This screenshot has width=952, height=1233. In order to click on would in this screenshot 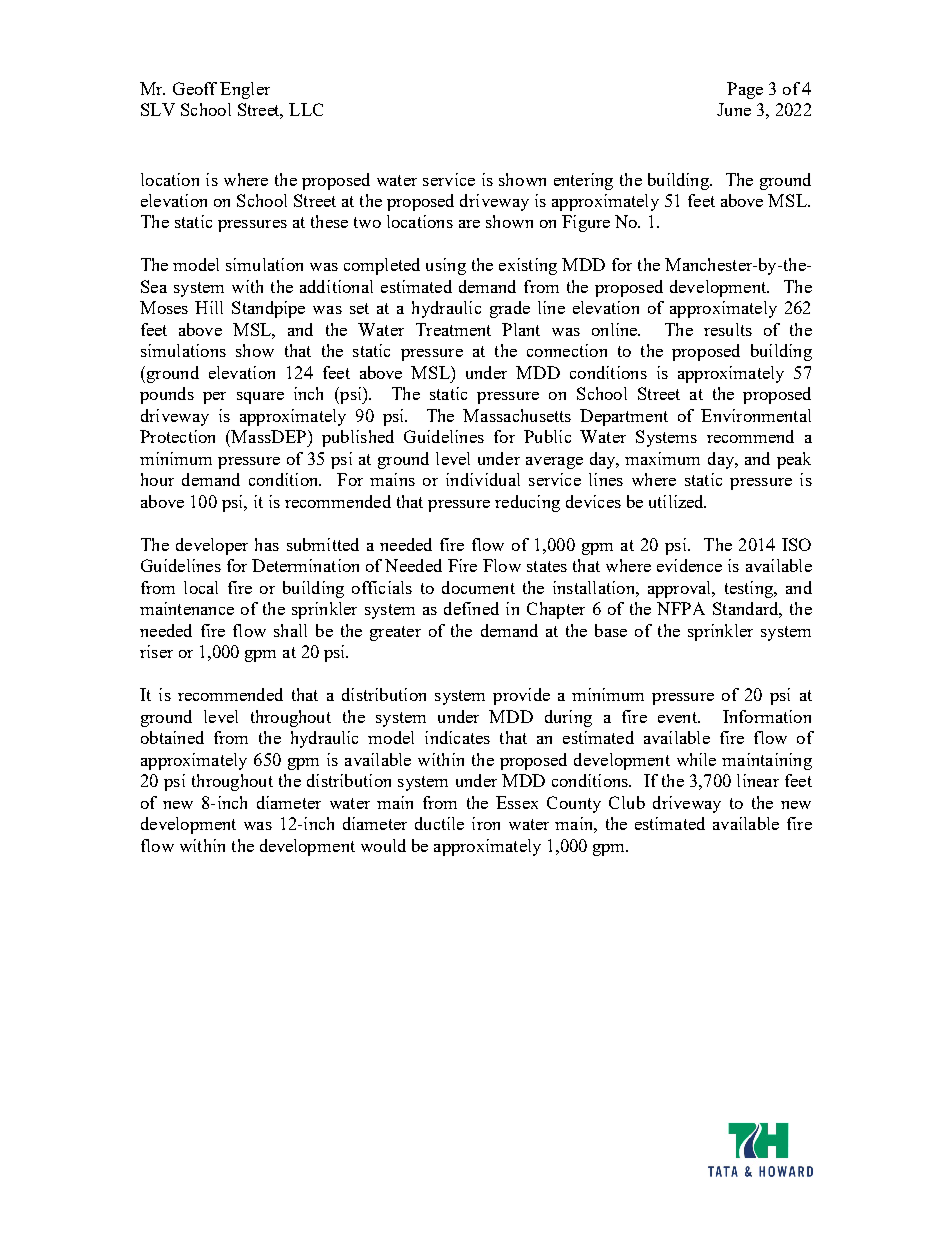, I will do `click(383, 845)`.
